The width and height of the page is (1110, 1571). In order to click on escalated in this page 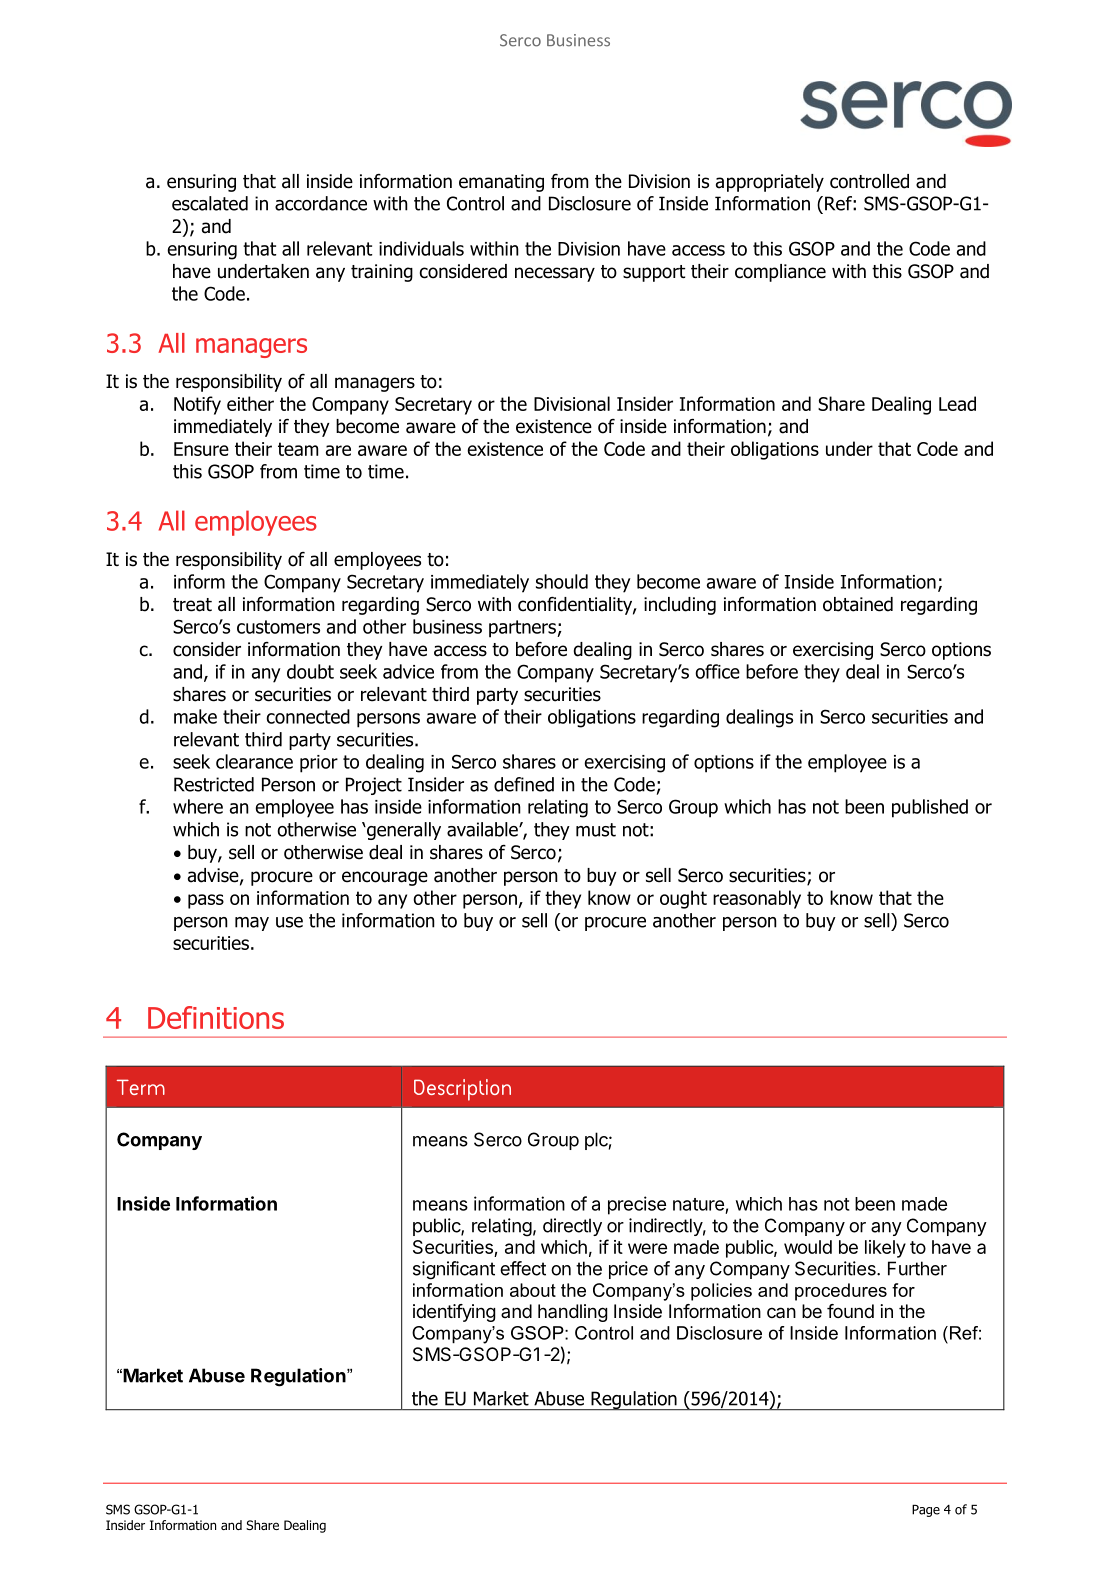, I will do `click(210, 203)`.
